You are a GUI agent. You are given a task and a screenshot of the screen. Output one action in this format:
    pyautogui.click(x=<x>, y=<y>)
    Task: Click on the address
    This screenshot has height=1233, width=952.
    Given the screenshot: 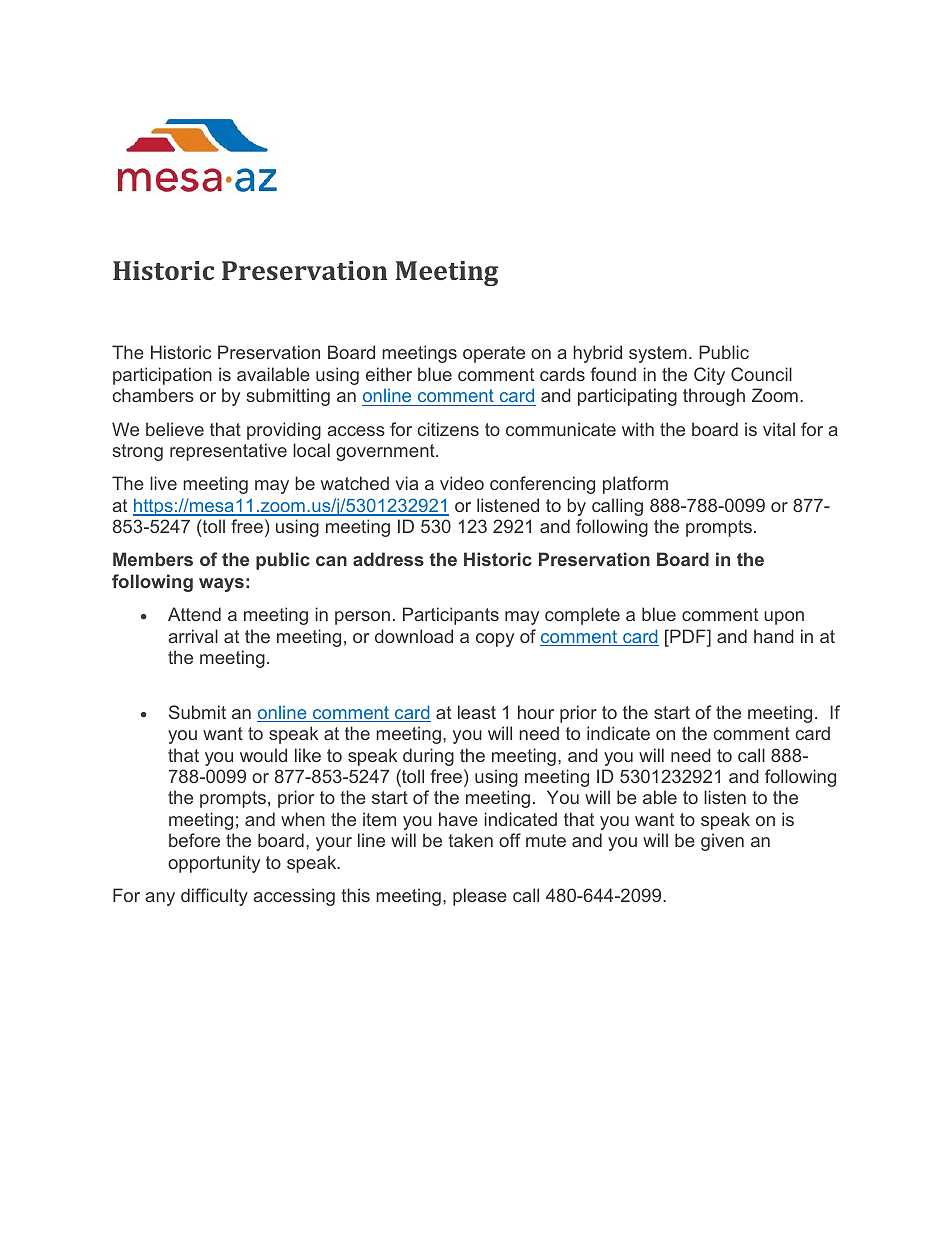 What is the action you would take?
    pyautogui.click(x=388, y=559)
